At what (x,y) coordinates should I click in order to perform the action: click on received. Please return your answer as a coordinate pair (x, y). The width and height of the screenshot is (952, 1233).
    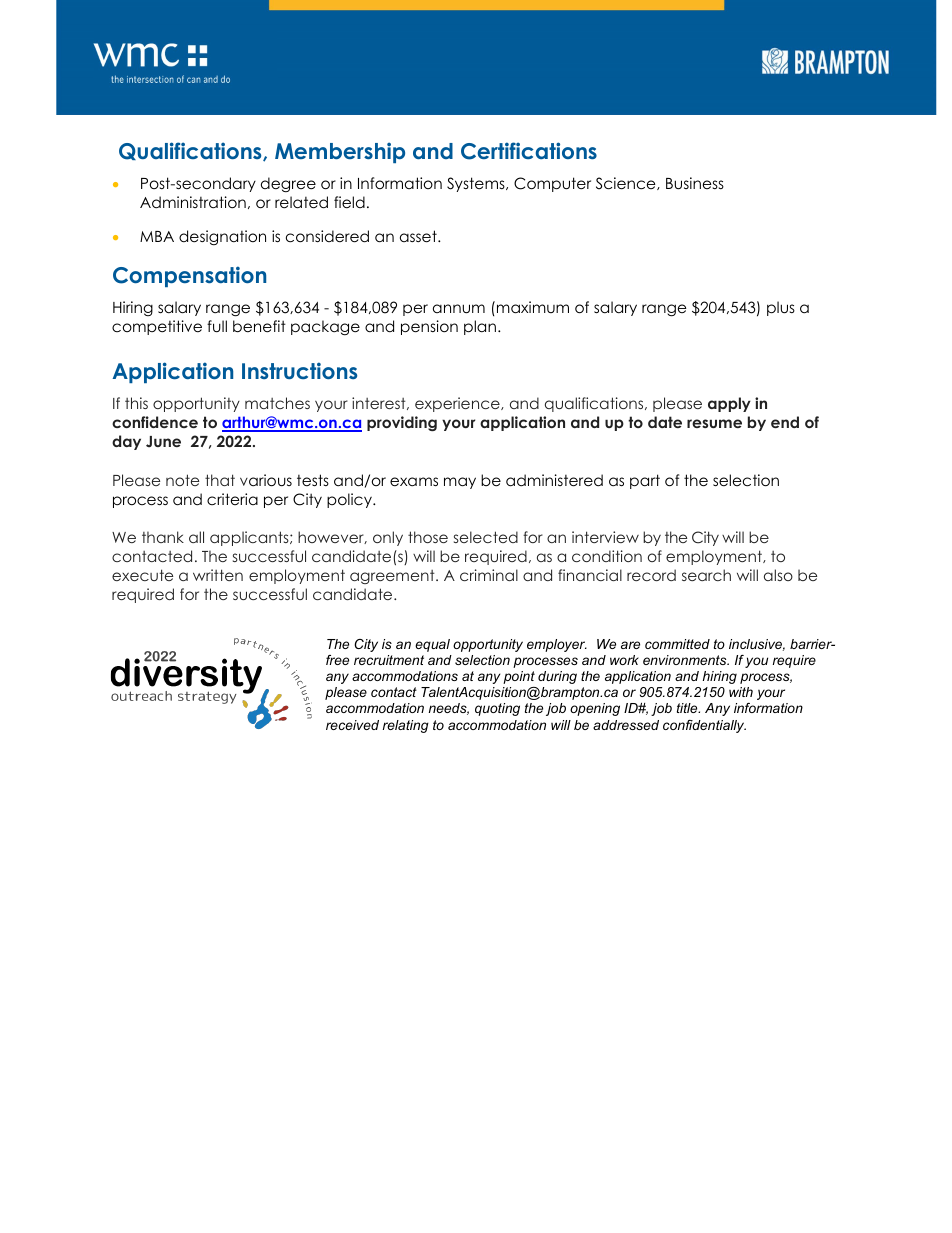
    Looking at the image, I should click on (352, 725).
